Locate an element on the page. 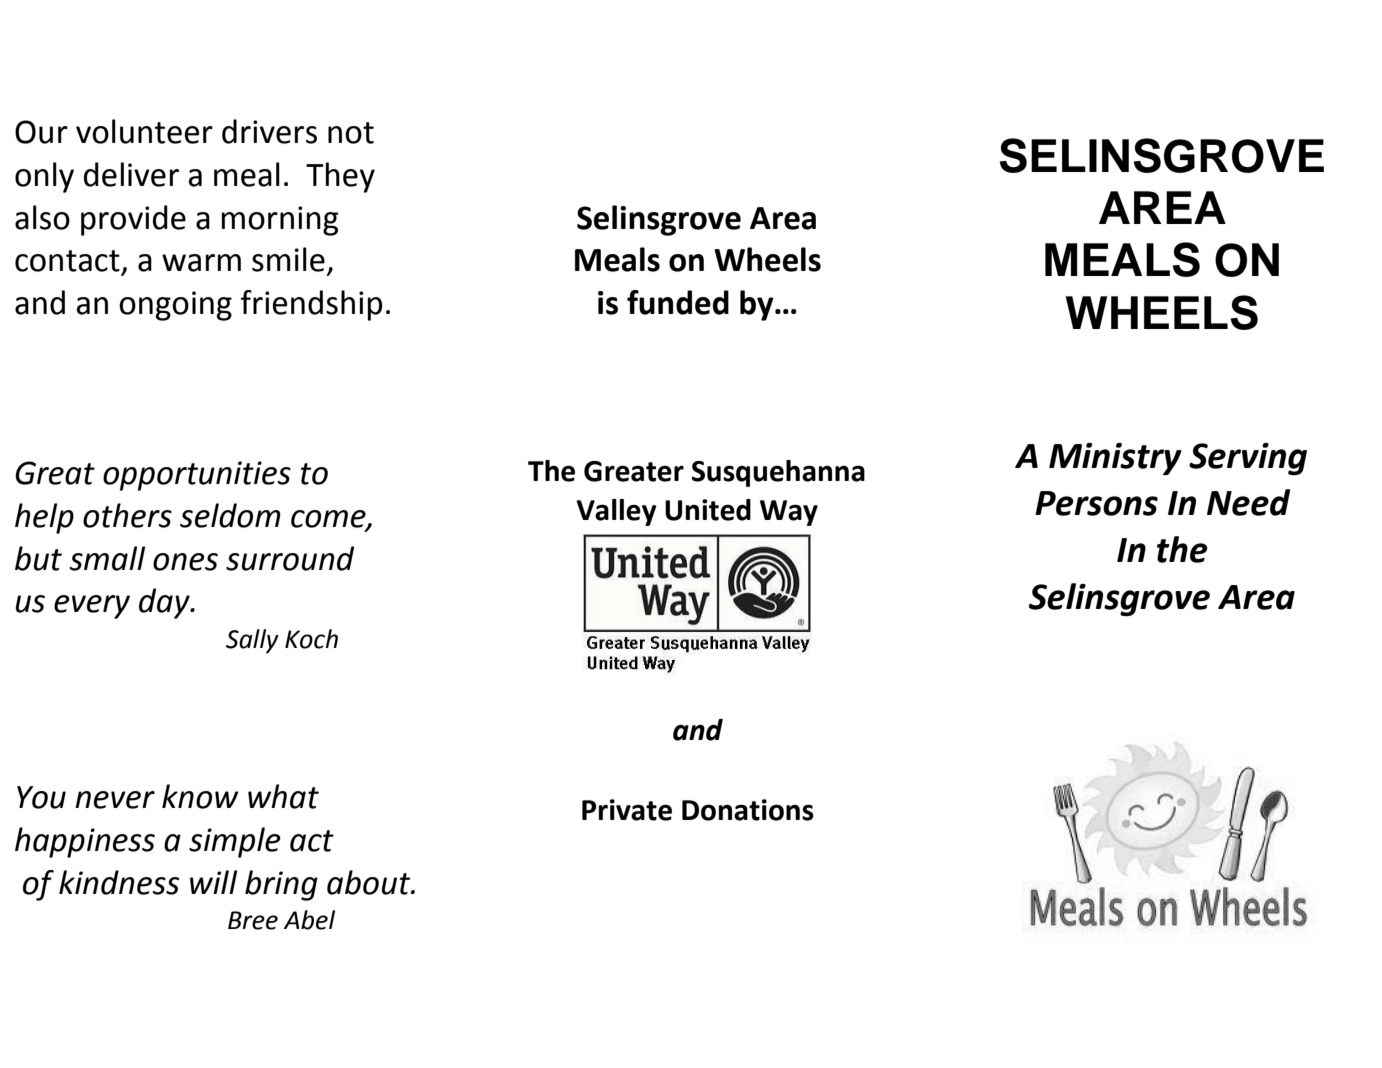  not is located at coordinates (351, 133).
